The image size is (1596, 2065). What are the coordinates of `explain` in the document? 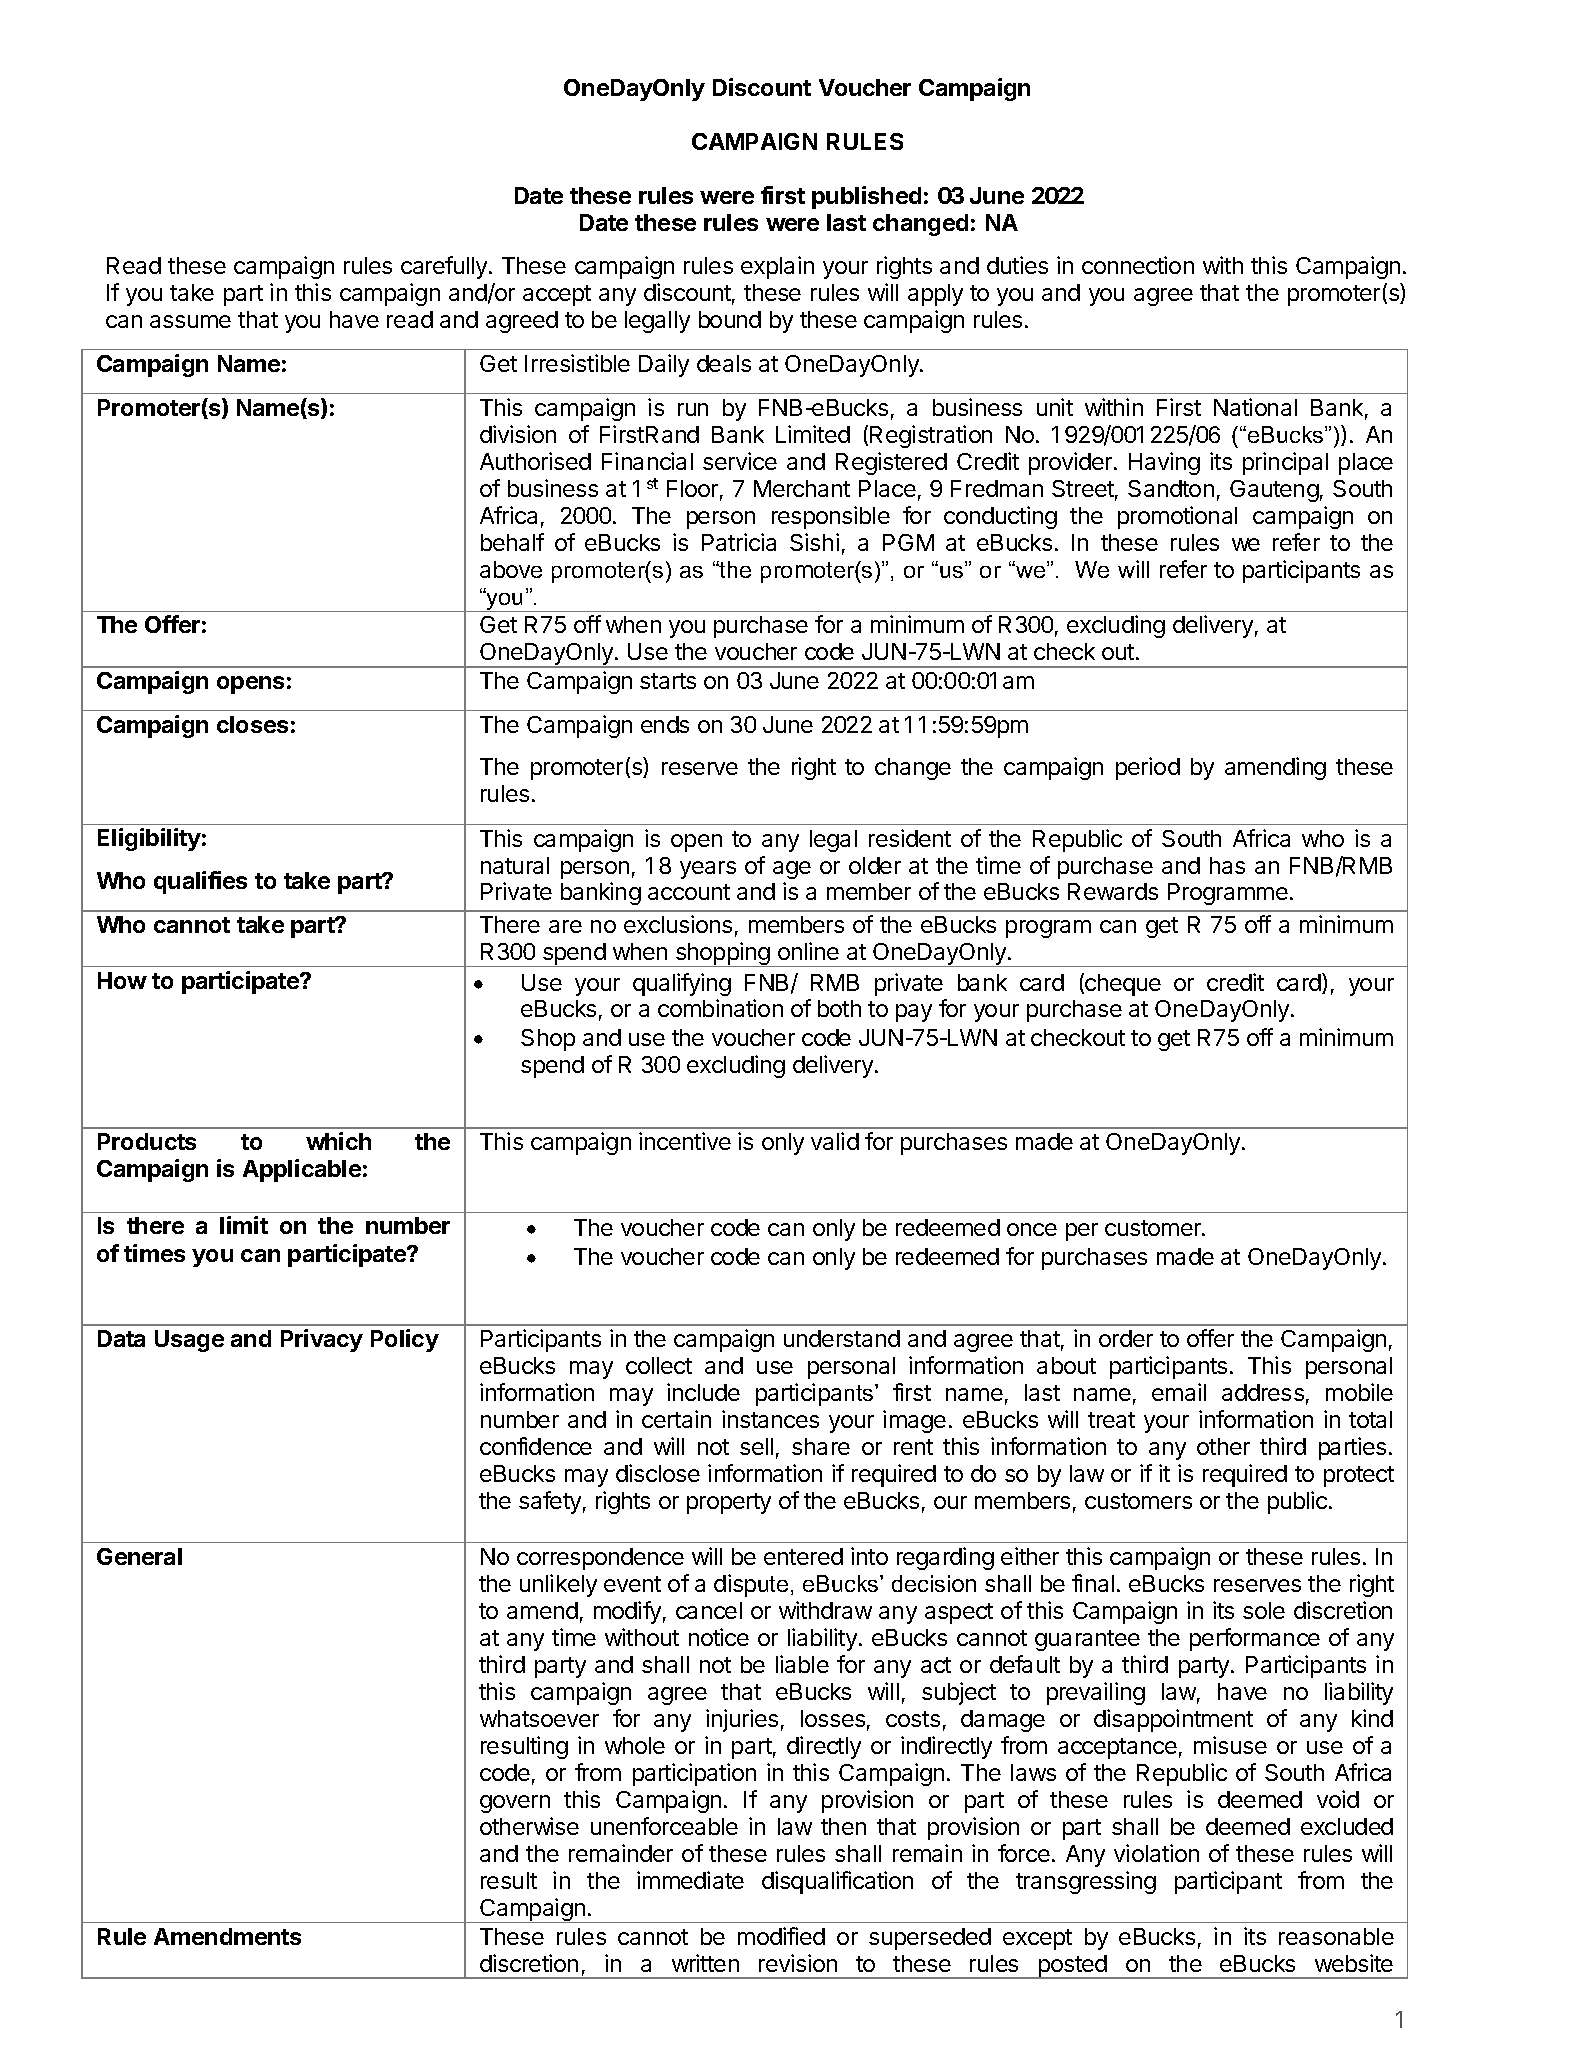 It's located at (777, 267).
